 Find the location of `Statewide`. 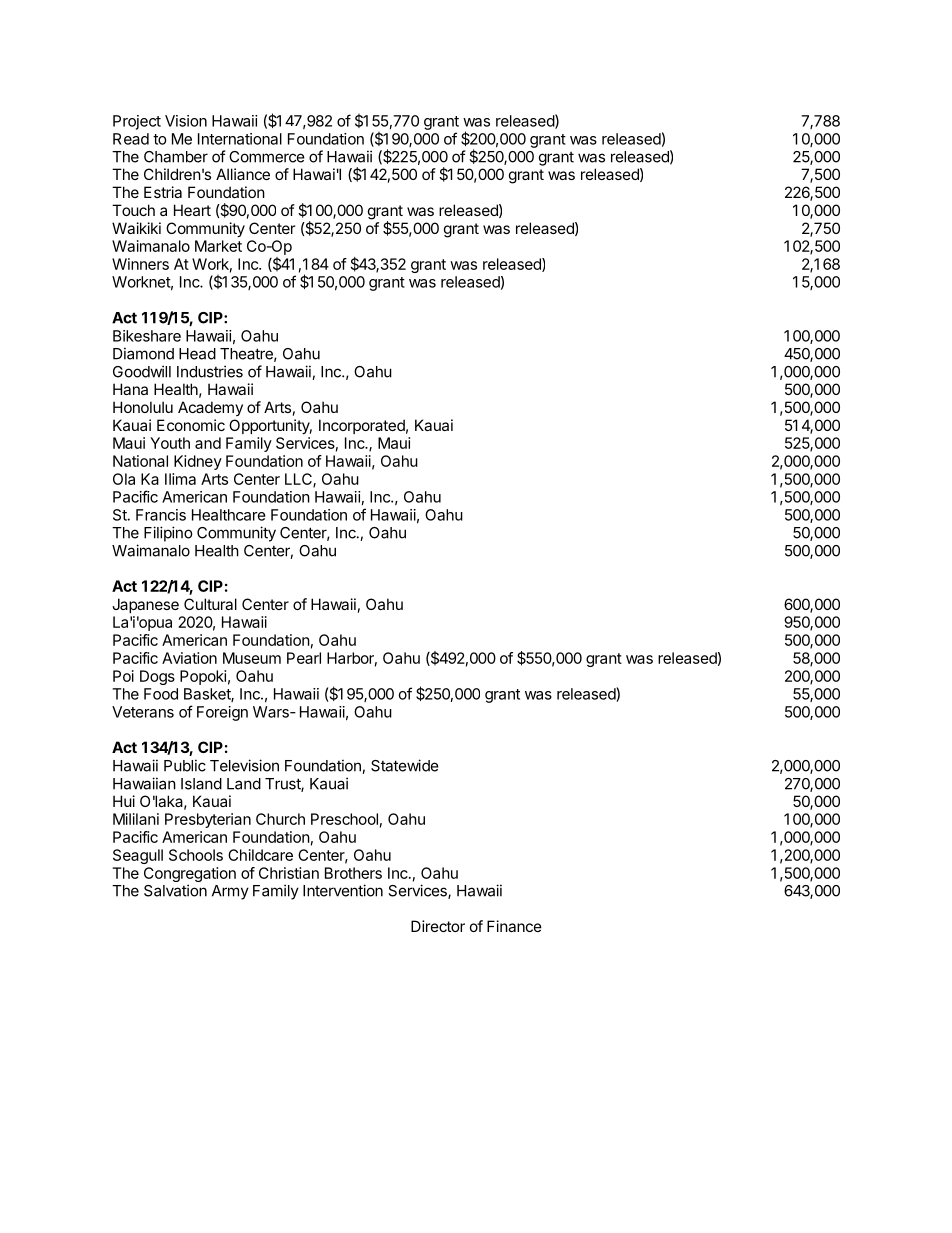

Statewide is located at coordinates (405, 765).
